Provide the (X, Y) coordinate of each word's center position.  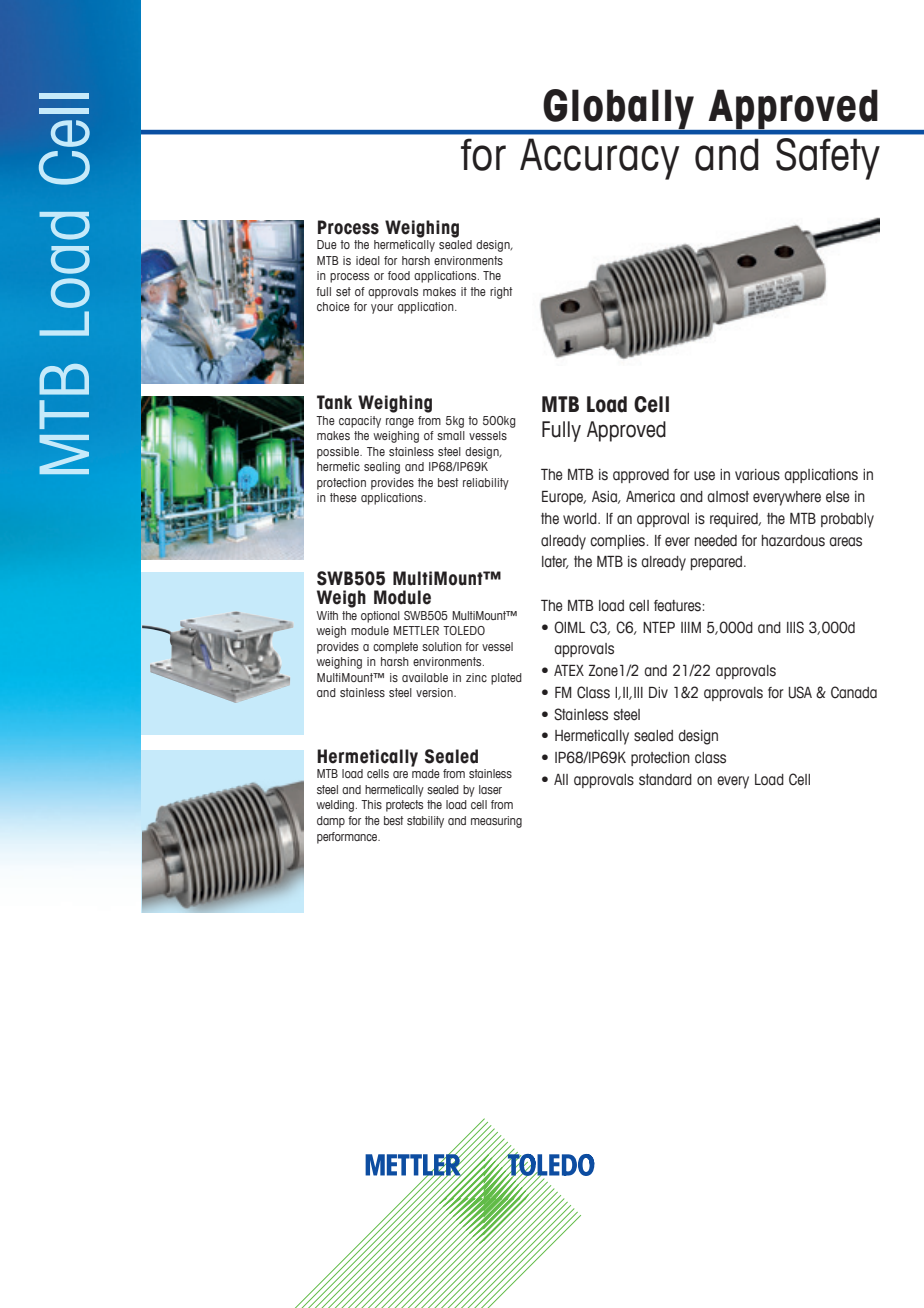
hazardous (793, 541)
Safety (828, 159)
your (382, 309)
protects (404, 806)
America (650, 497)
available (425, 677)
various (757, 475)
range (400, 423)
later (555, 562)
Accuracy (599, 159)
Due (327, 244)
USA (800, 692)
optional (380, 617)
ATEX (569, 670)
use (704, 476)
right (501, 293)
